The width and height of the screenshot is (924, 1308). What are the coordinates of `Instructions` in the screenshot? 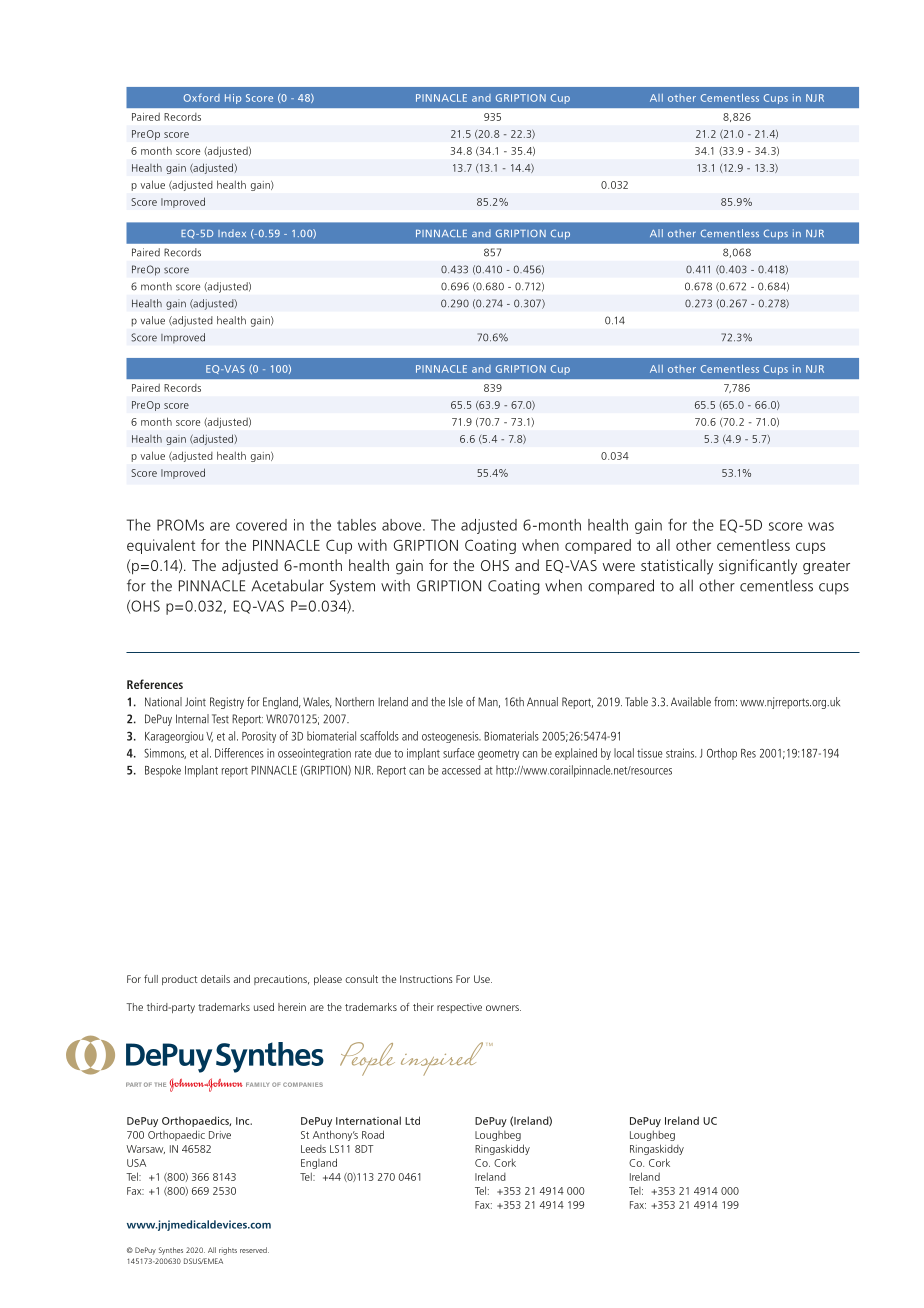 It's located at (426, 979).
